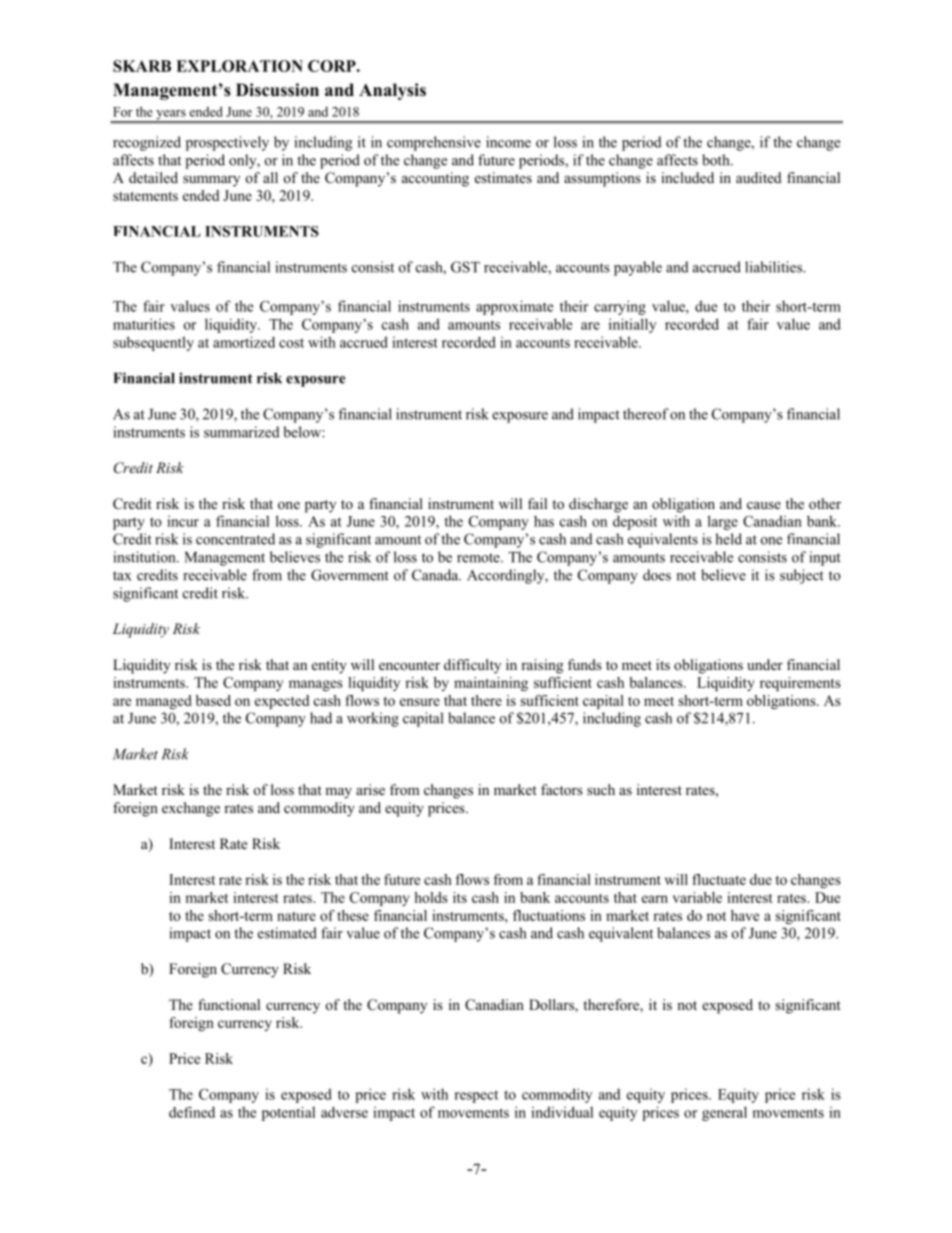 This page has width=952, height=1233. Describe the element at coordinates (213, 700) in the page. I see `based` at that location.
